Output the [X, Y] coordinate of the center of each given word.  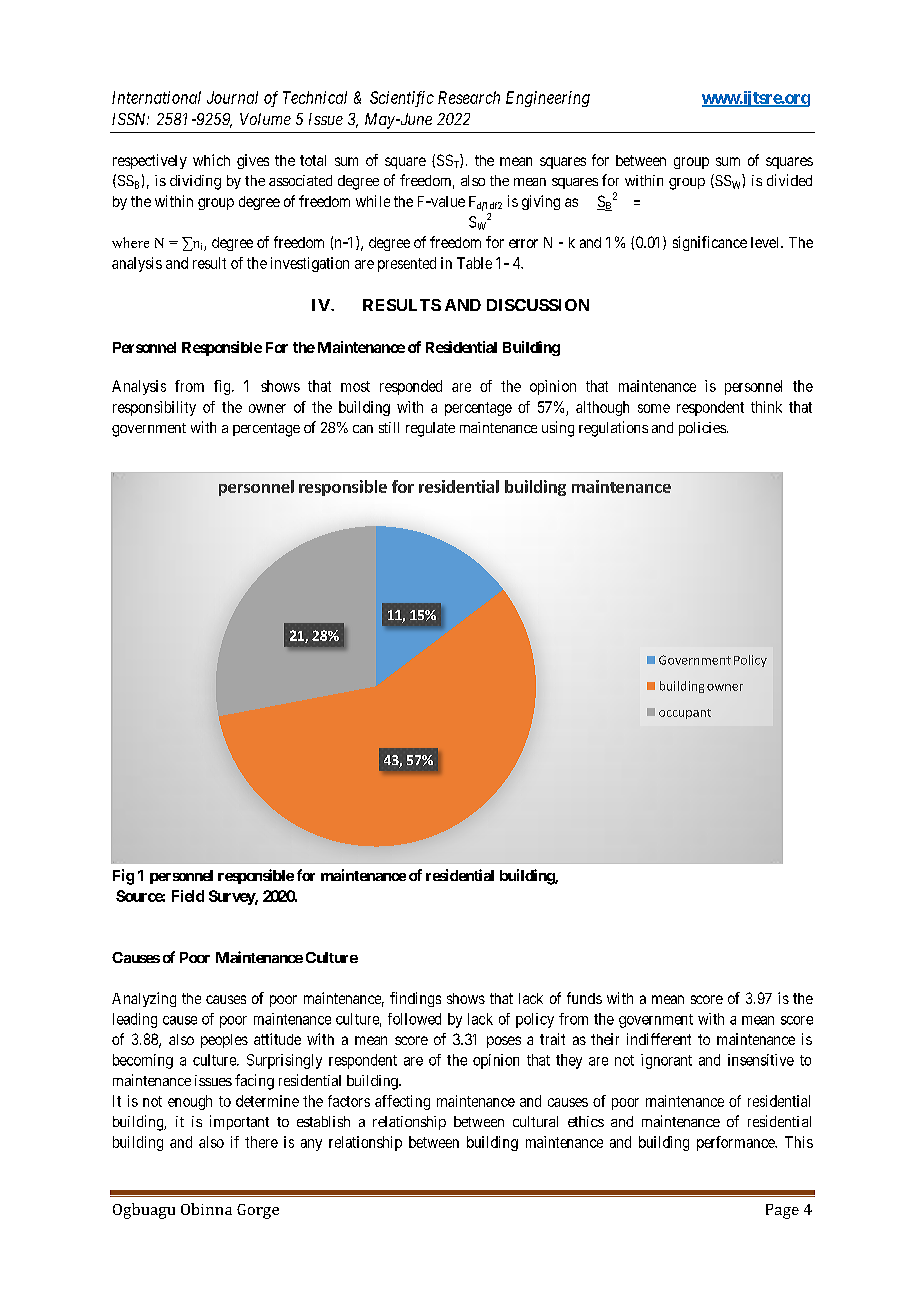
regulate [430, 429]
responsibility [154, 408]
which [211, 160]
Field [188, 896]
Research [469, 97]
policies [702, 429]
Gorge [258, 1211]
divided [789, 180]
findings [415, 999]
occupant [685, 714]
